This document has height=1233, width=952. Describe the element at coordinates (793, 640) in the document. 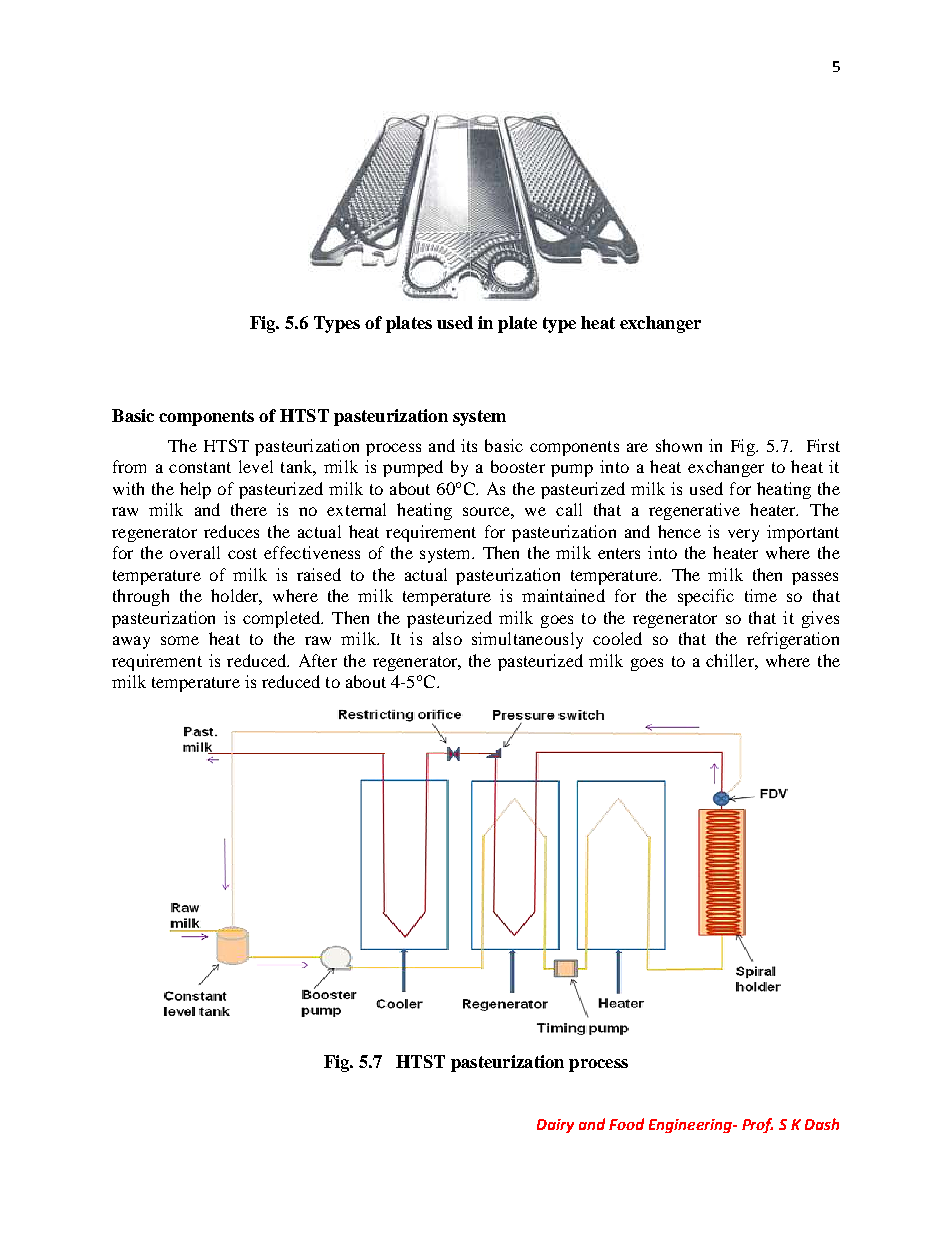

I see `refrigeration` at that location.
